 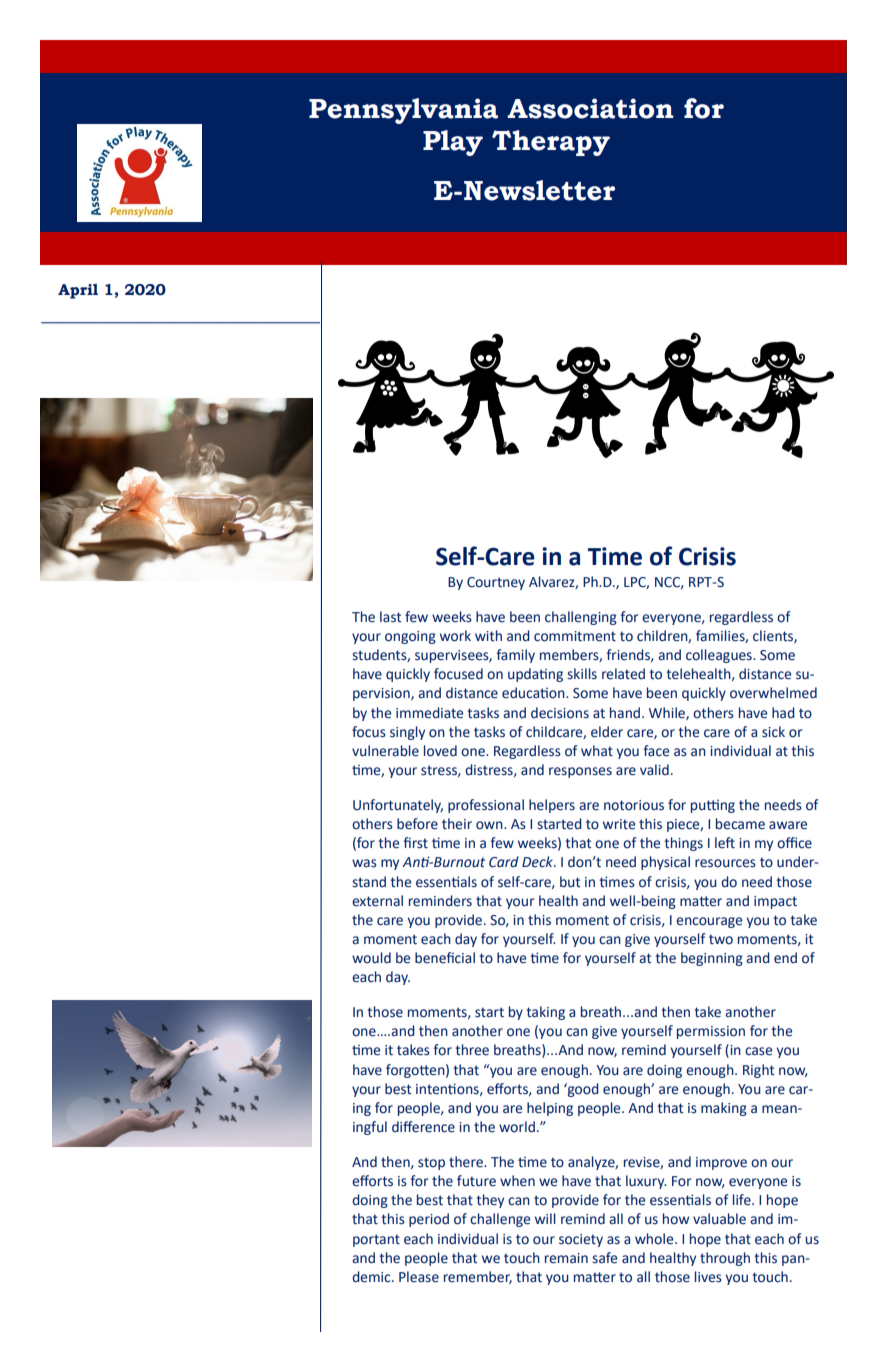 What do you see at coordinates (453, 143) in the page?
I see `Play` at bounding box center [453, 143].
